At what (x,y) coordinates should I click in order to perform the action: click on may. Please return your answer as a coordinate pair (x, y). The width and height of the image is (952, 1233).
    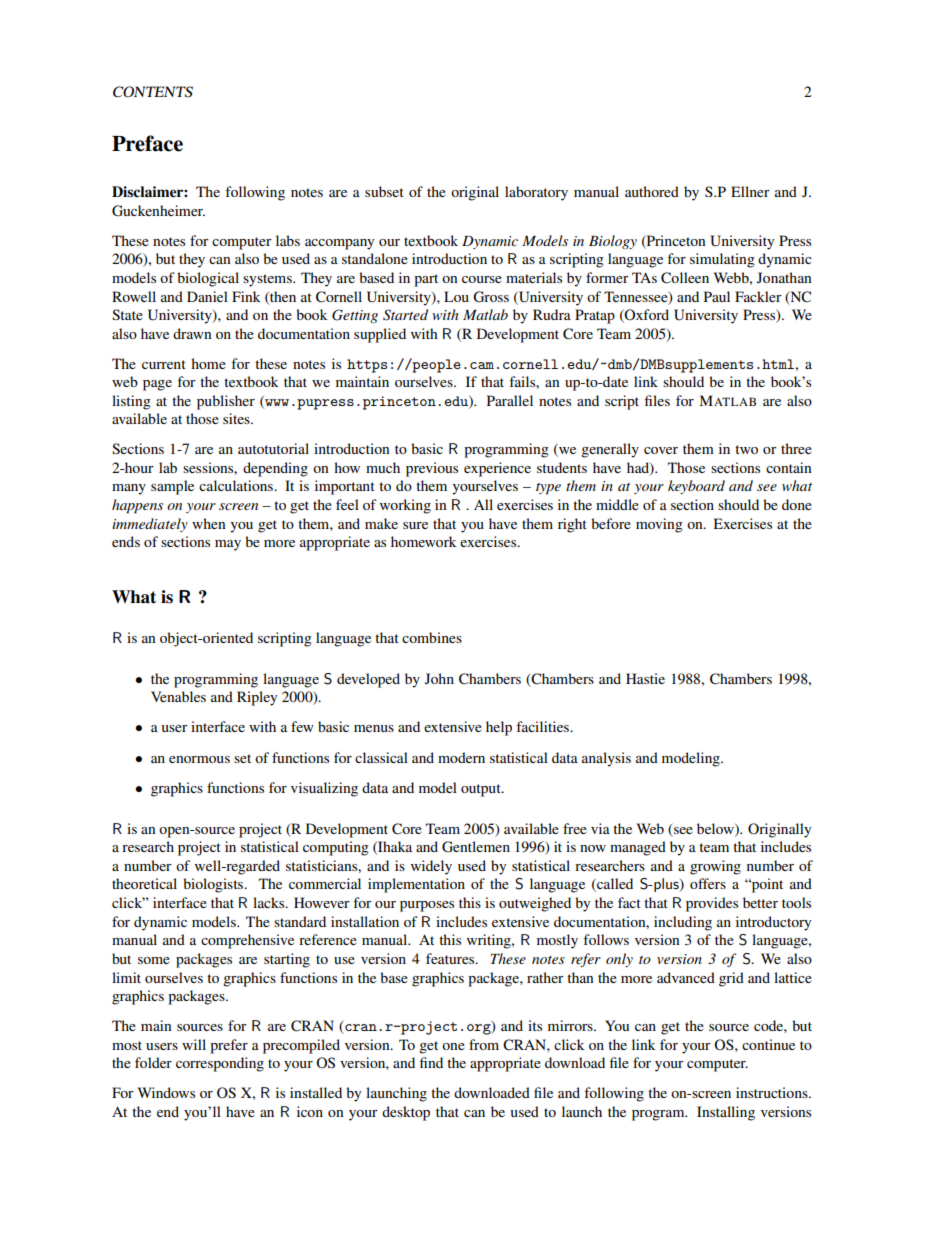
    Looking at the image, I should click on (228, 545).
